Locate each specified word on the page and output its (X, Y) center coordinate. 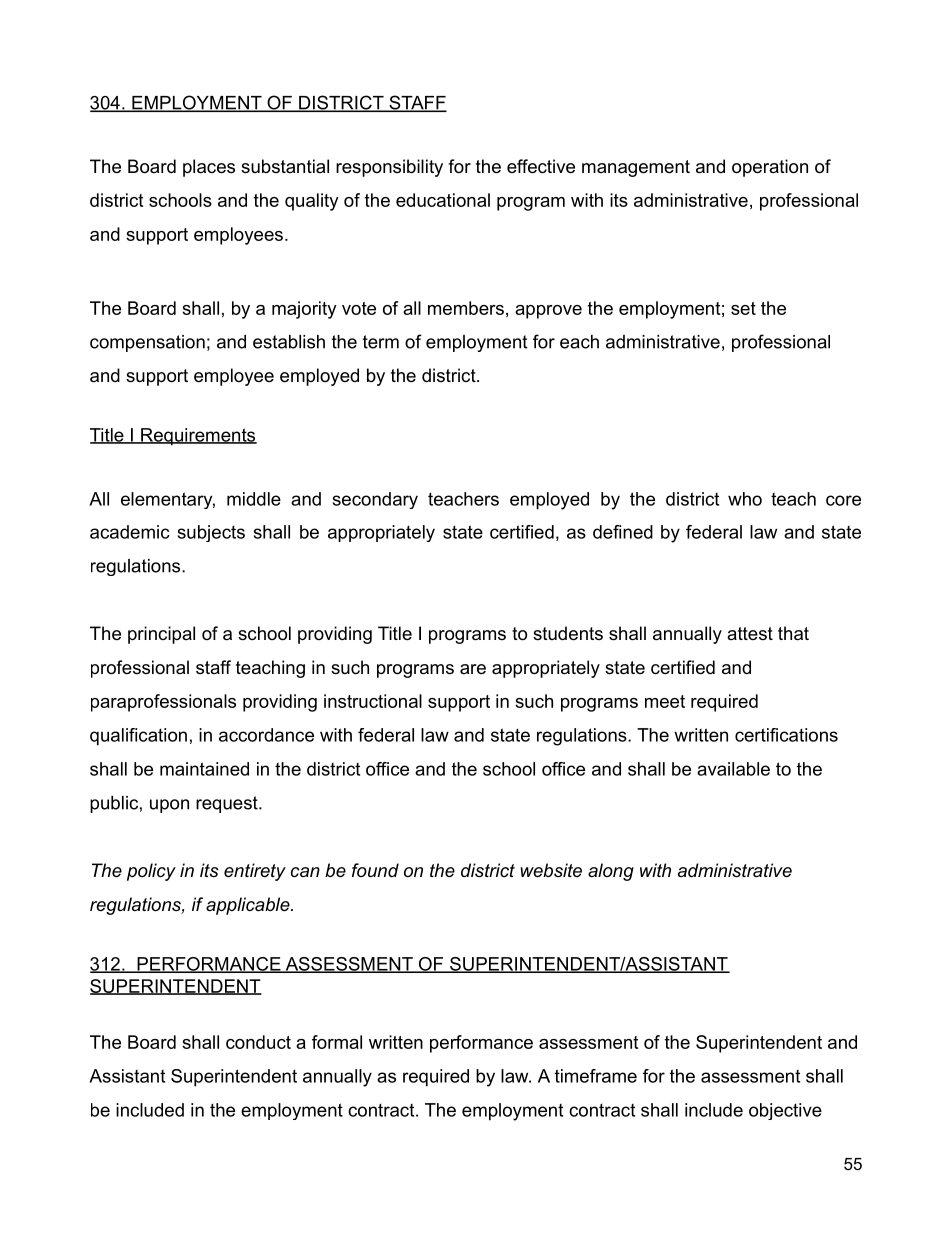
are (473, 669)
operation (770, 168)
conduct (258, 1042)
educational (443, 200)
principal (161, 635)
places (209, 168)
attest (750, 633)
